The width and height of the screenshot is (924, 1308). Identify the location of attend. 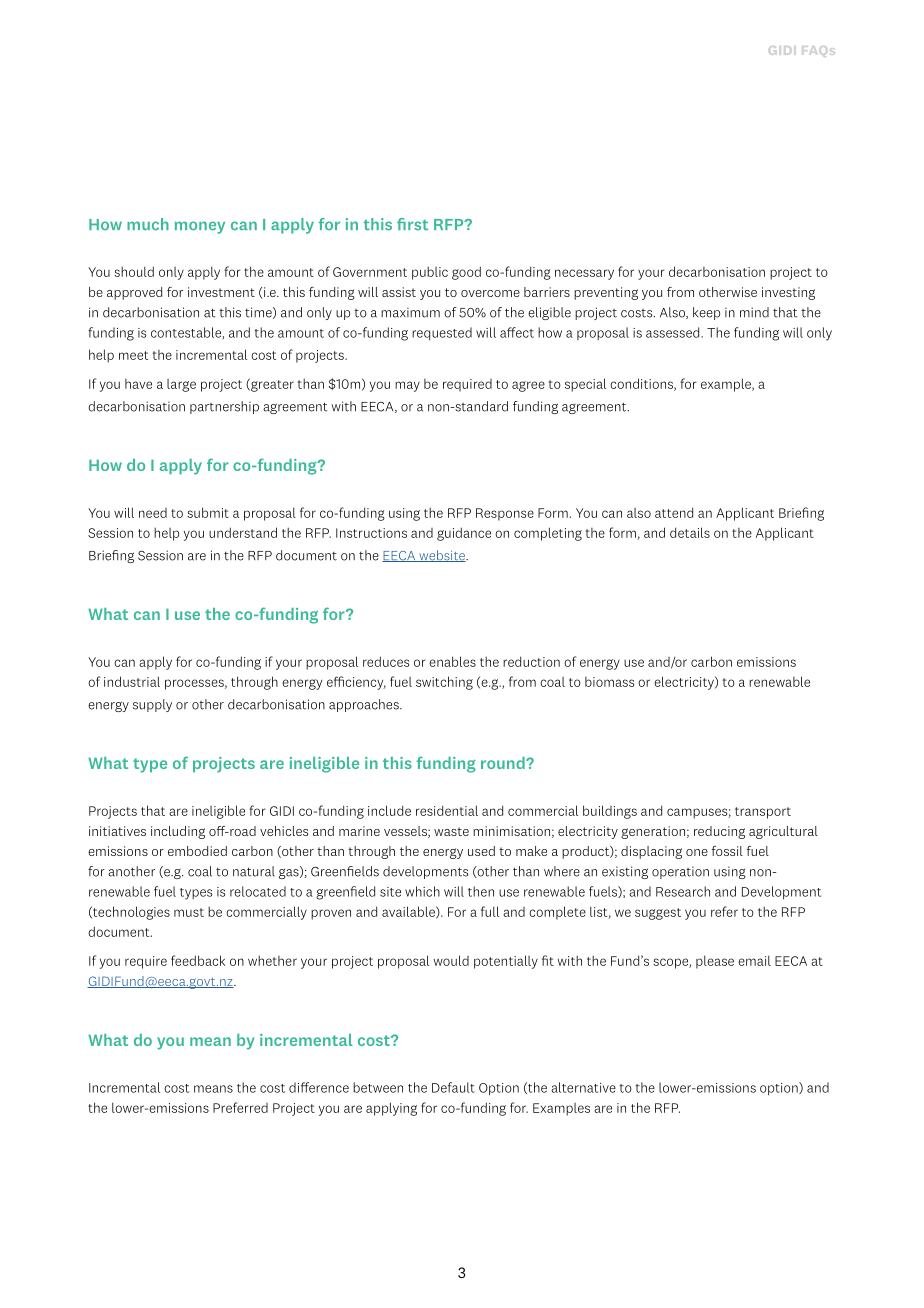
(674, 512).
